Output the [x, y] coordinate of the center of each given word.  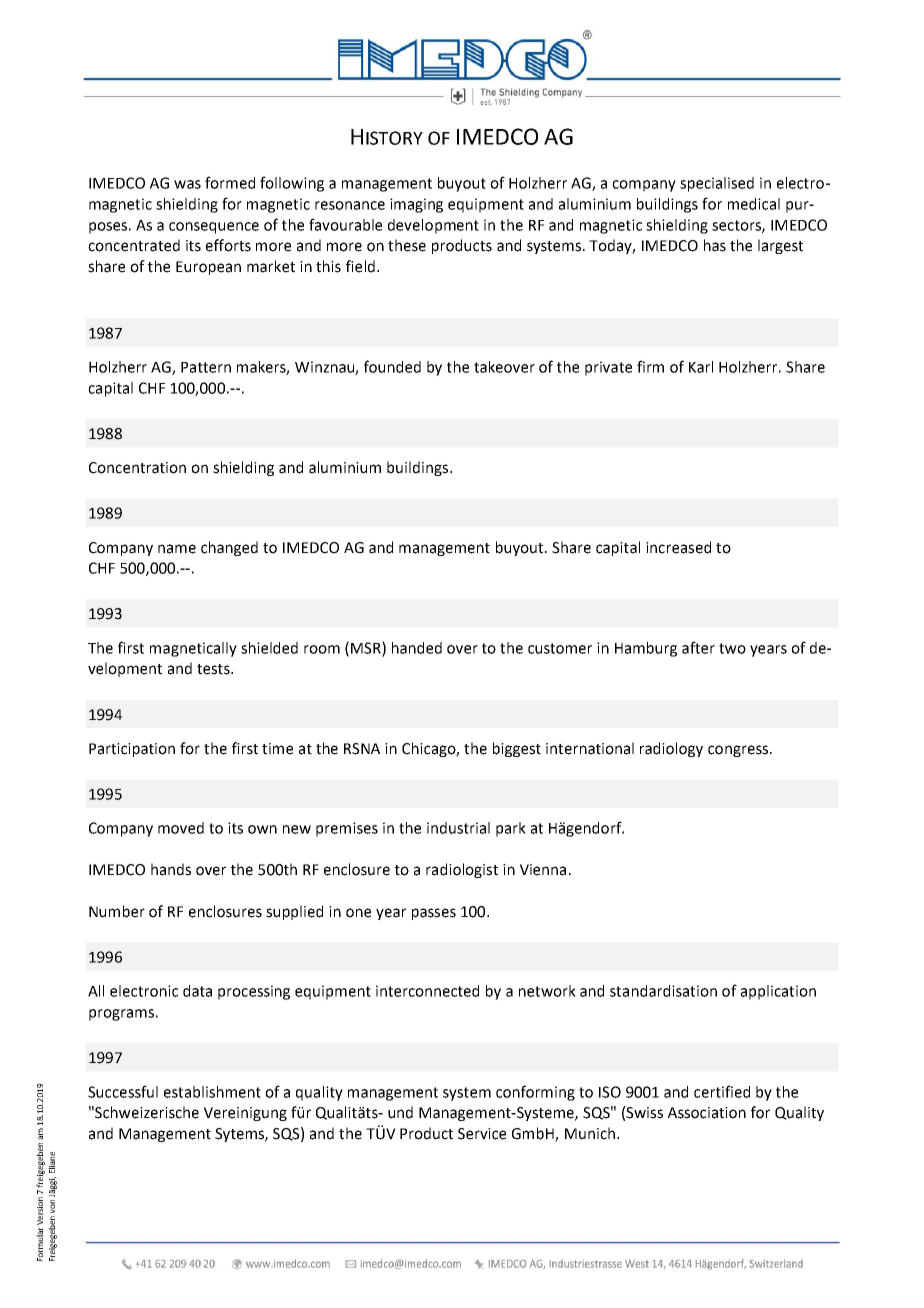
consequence [214, 228]
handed [417, 648]
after [698, 647]
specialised [717, 184]
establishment [212, 1092]
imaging [416, 205]
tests [214, 669]
